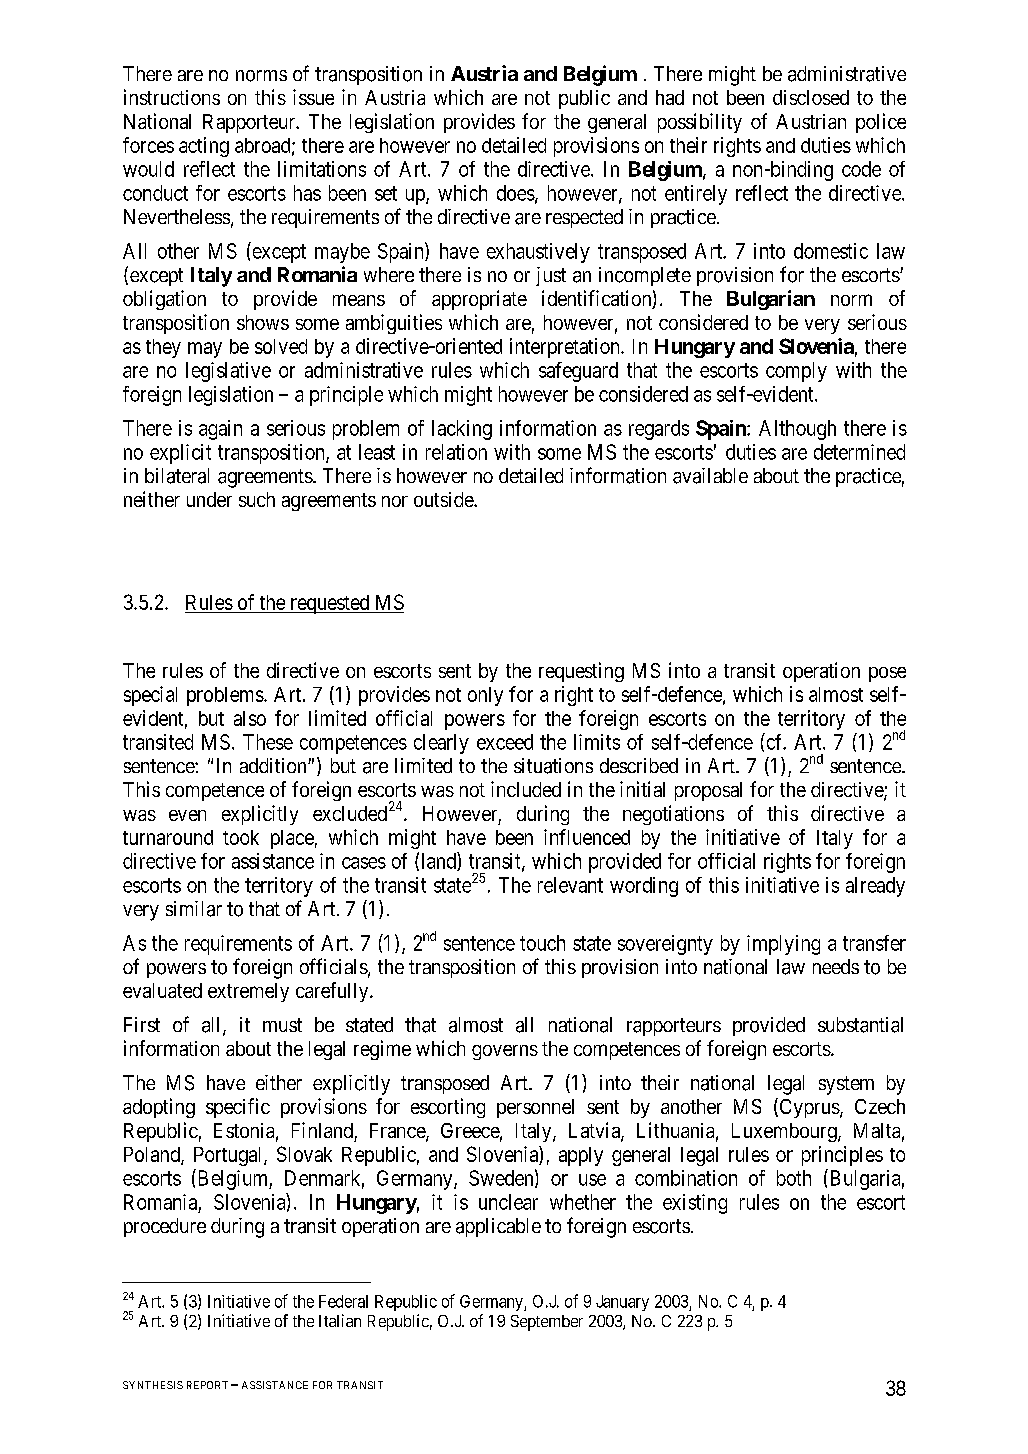 Image resolution: width=1028 pixels, height=1454 pixels. What do you see at coordinates (204, 147) in the image?
I see `acting` at bounding box center [204, 147].
